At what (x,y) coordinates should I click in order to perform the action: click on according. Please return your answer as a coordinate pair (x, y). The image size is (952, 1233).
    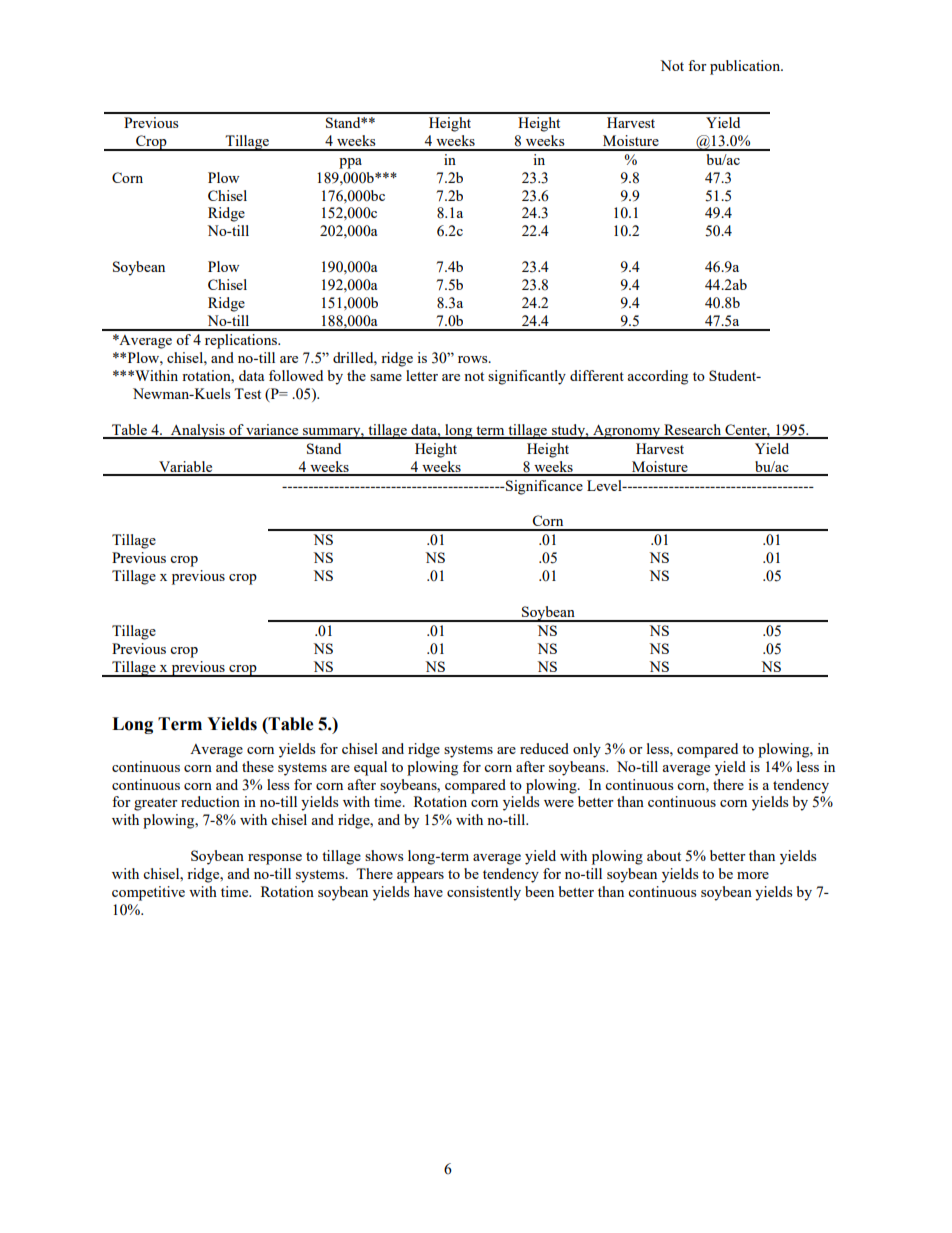
    Looking at the image, I should click on (657, 377).
